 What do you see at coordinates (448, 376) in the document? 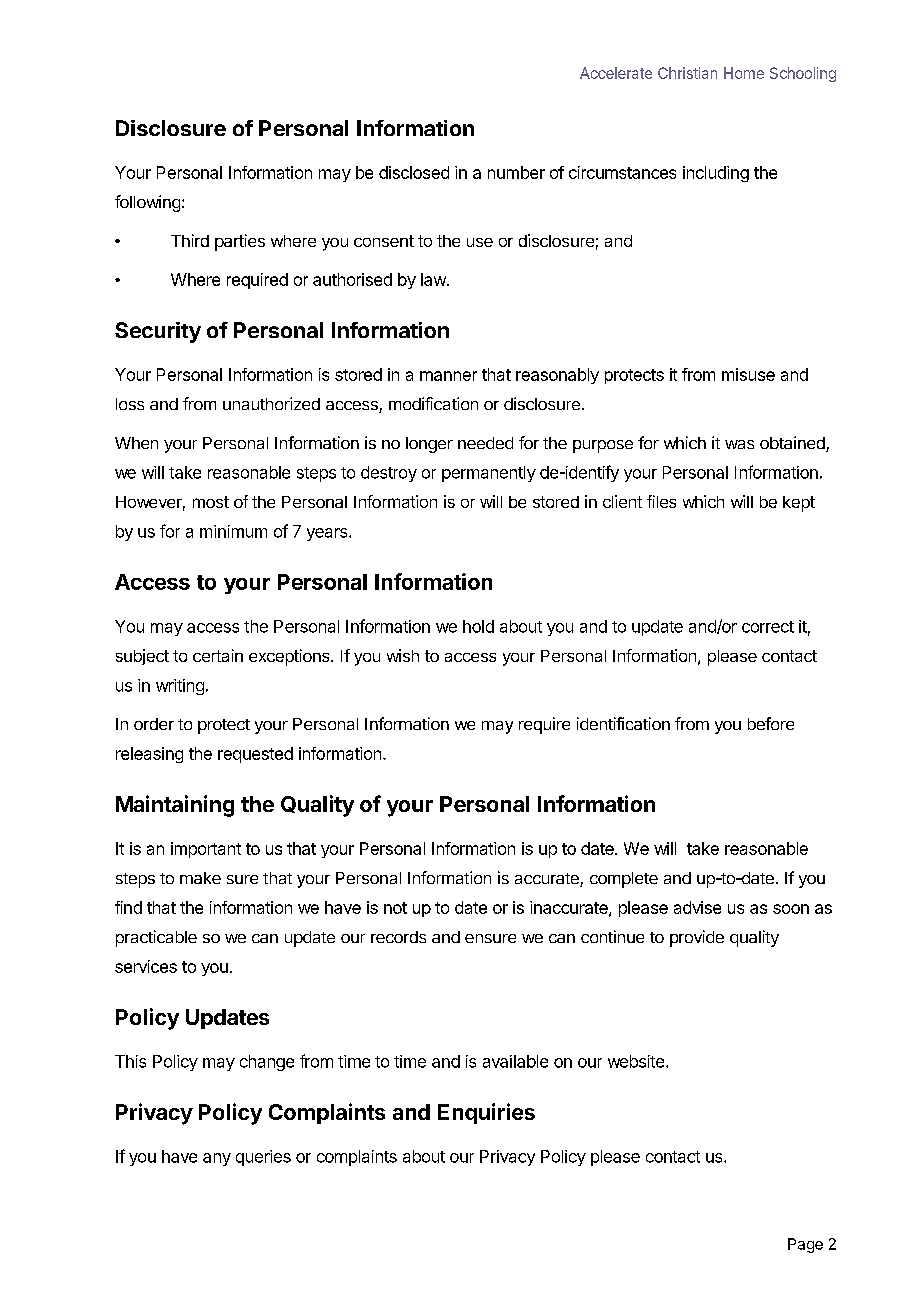
I see `manner` at bounding box center [448, 376].
